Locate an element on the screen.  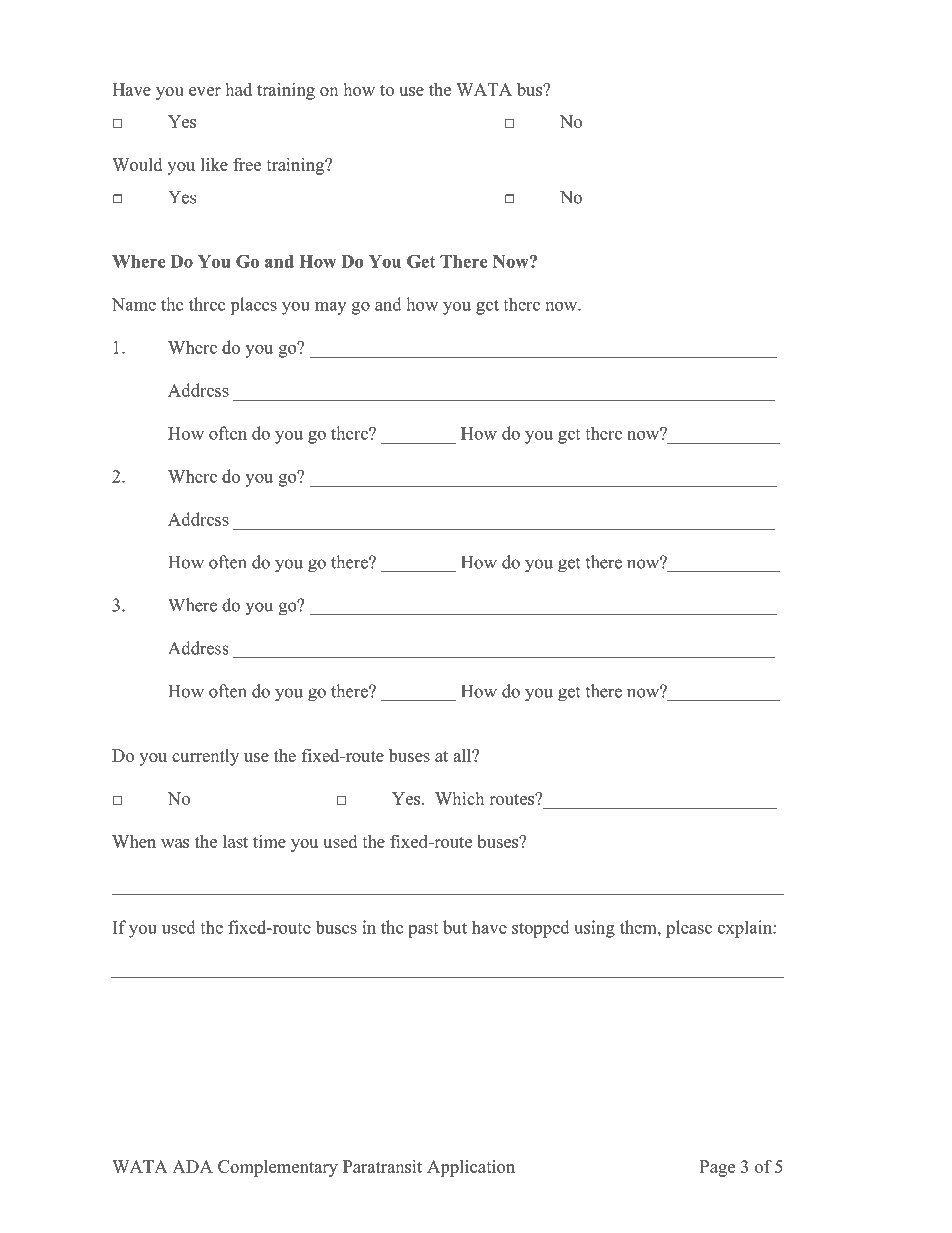
Page is located at coordinates (717, 1168).
